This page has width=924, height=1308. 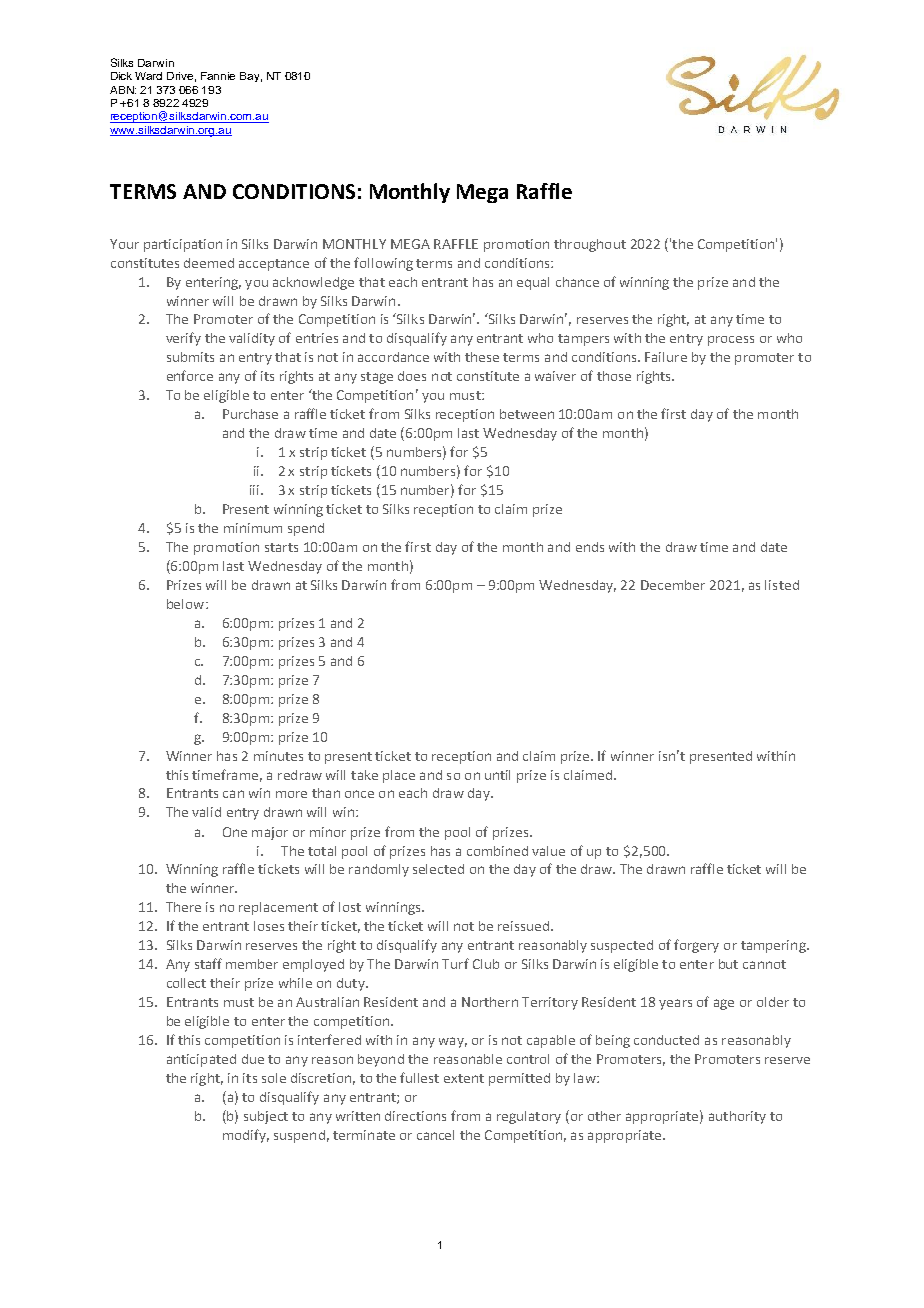 What do you see at coordinates (731, 341) in the page?
I see `process` at bounding box center [731, 341].
